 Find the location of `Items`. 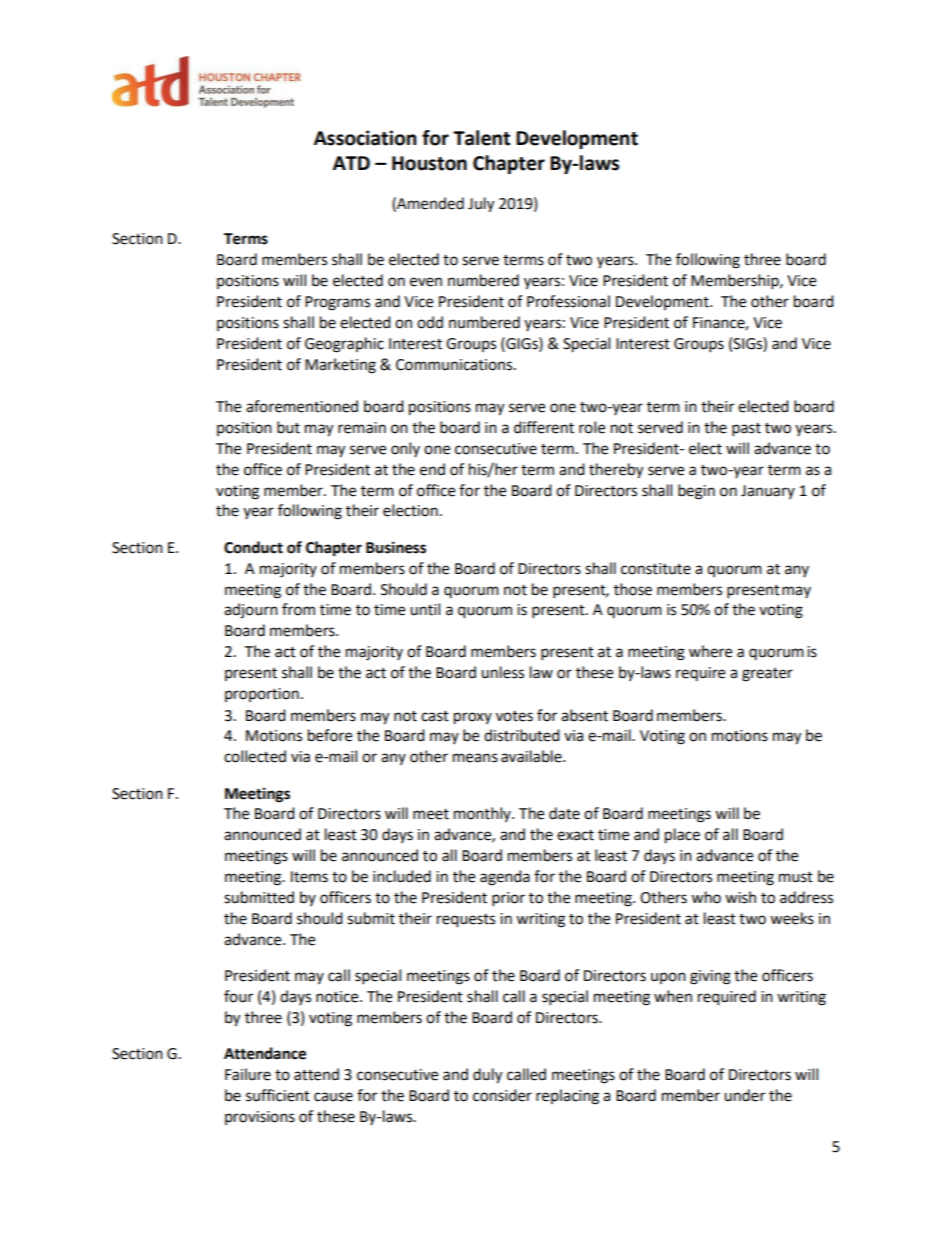

Items is located at coordinates (309, 877).
